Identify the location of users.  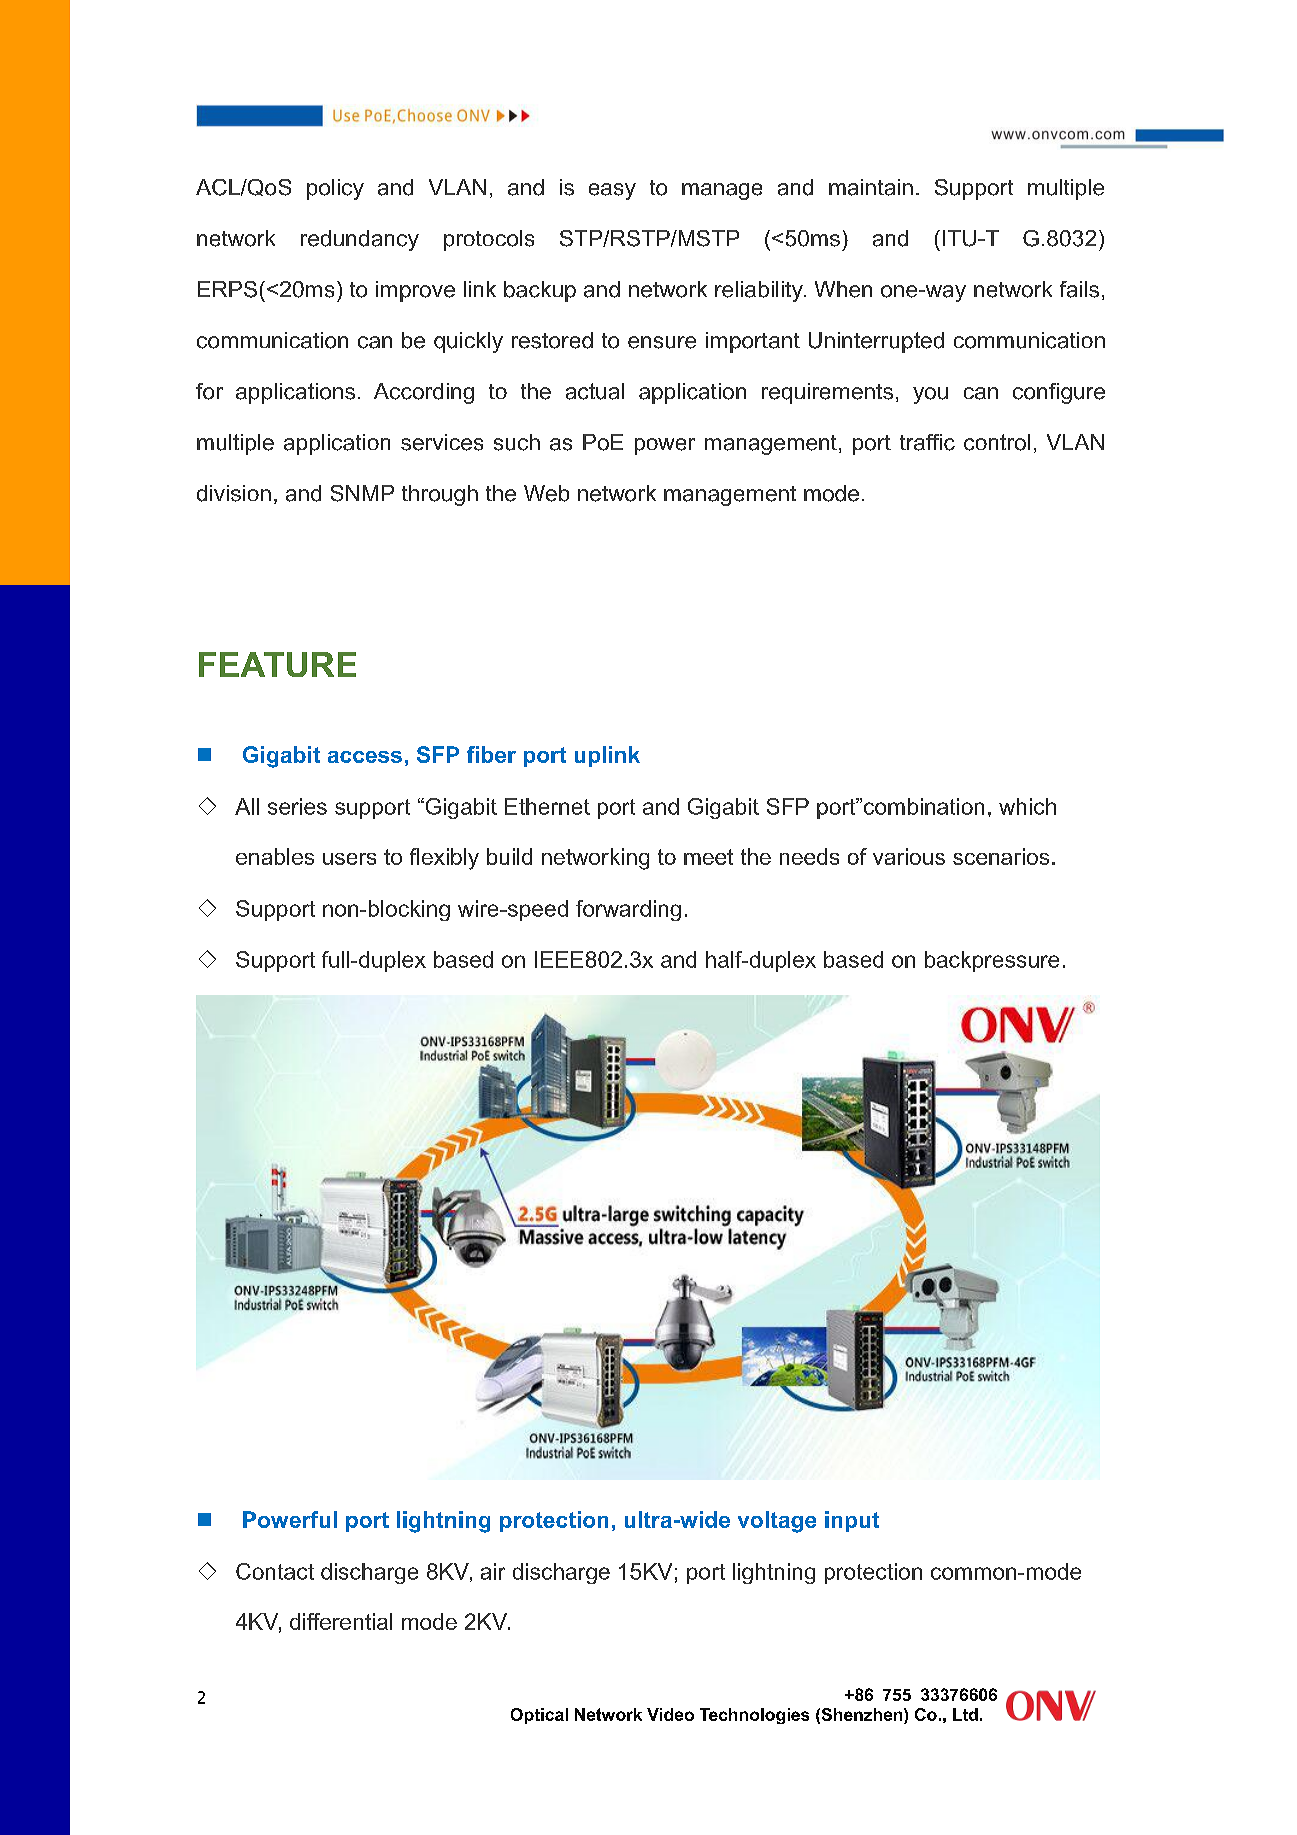
(349, 859).
